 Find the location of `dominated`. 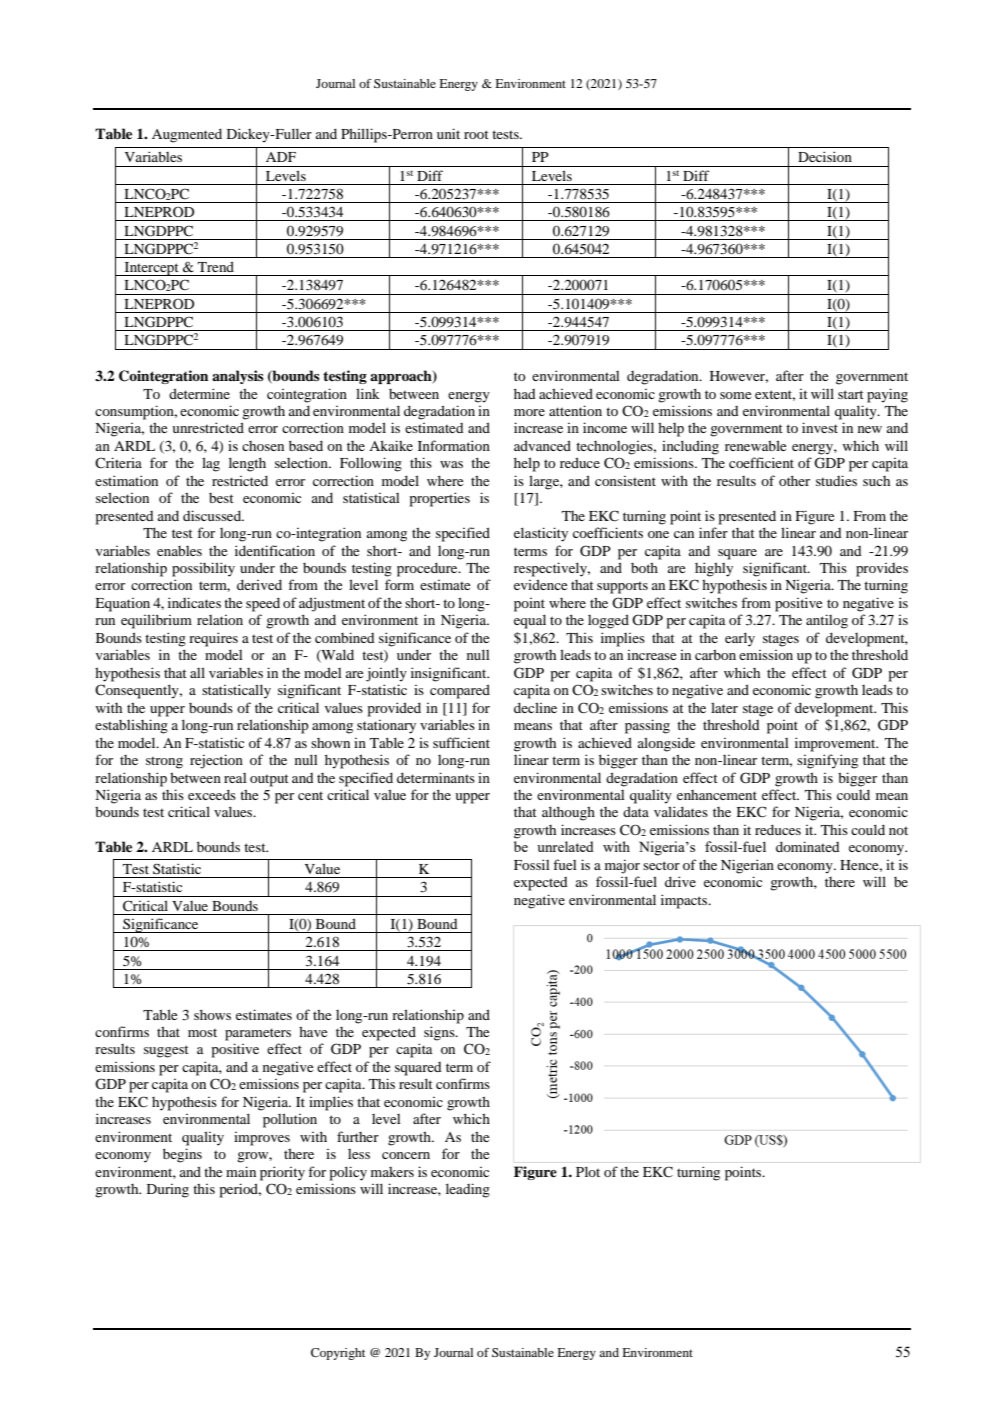

dominated is located at coordinates (808, 846).
